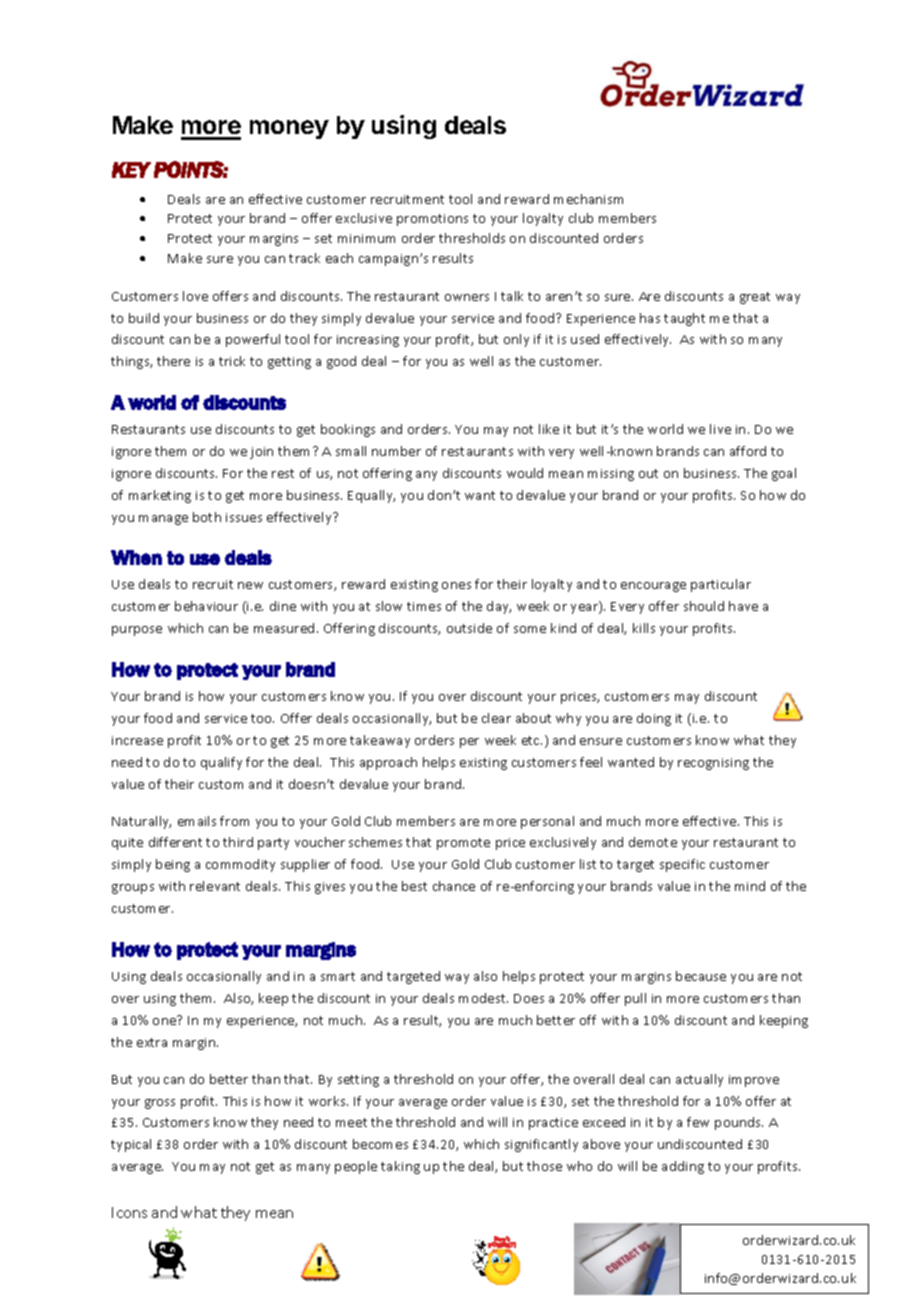 This screenshot has height=1308, width=924. Describe the element at coordinates (469, 628) in the screenshot. I see `outside` at that location.
